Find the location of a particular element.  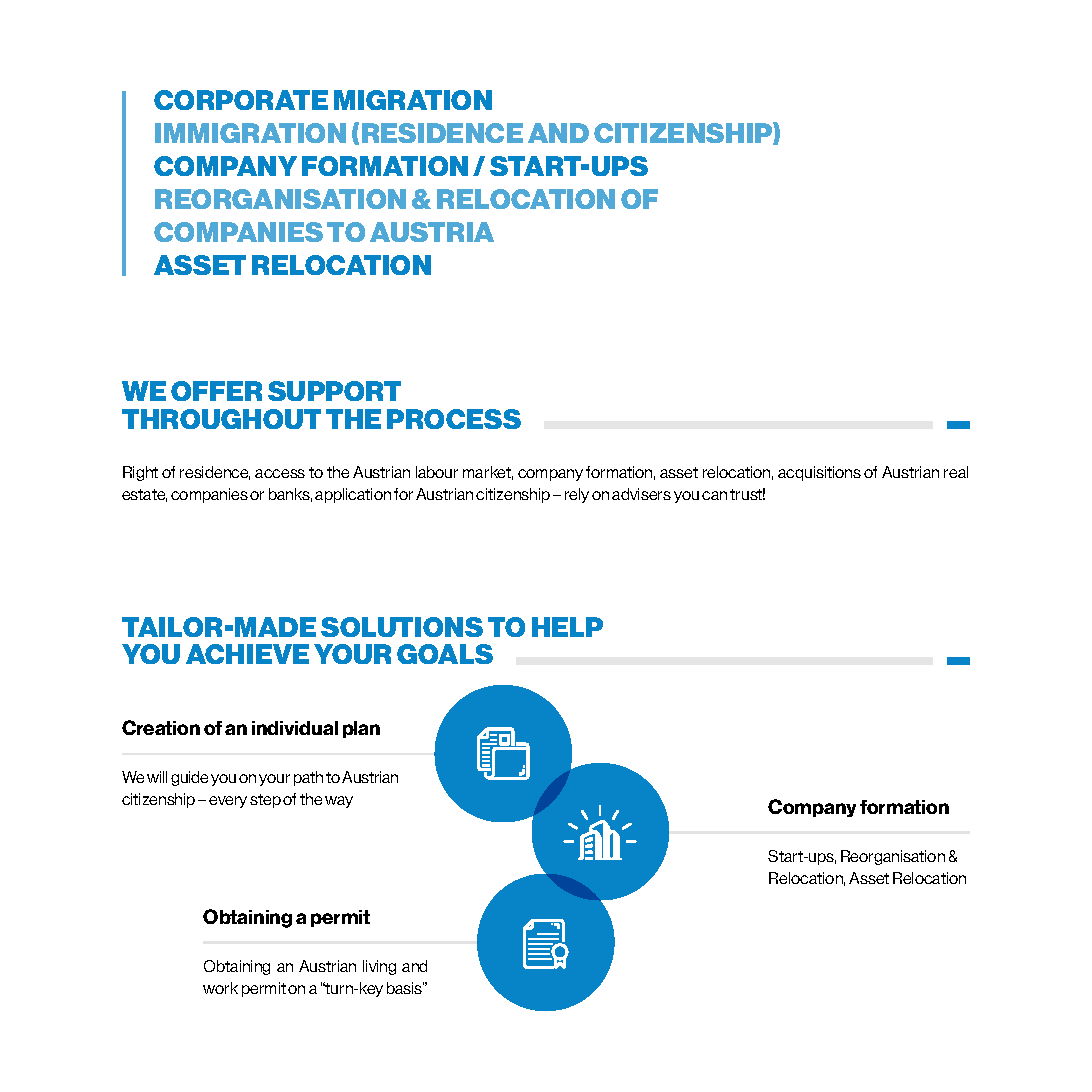

rely is located at coordinates (577, 495).
